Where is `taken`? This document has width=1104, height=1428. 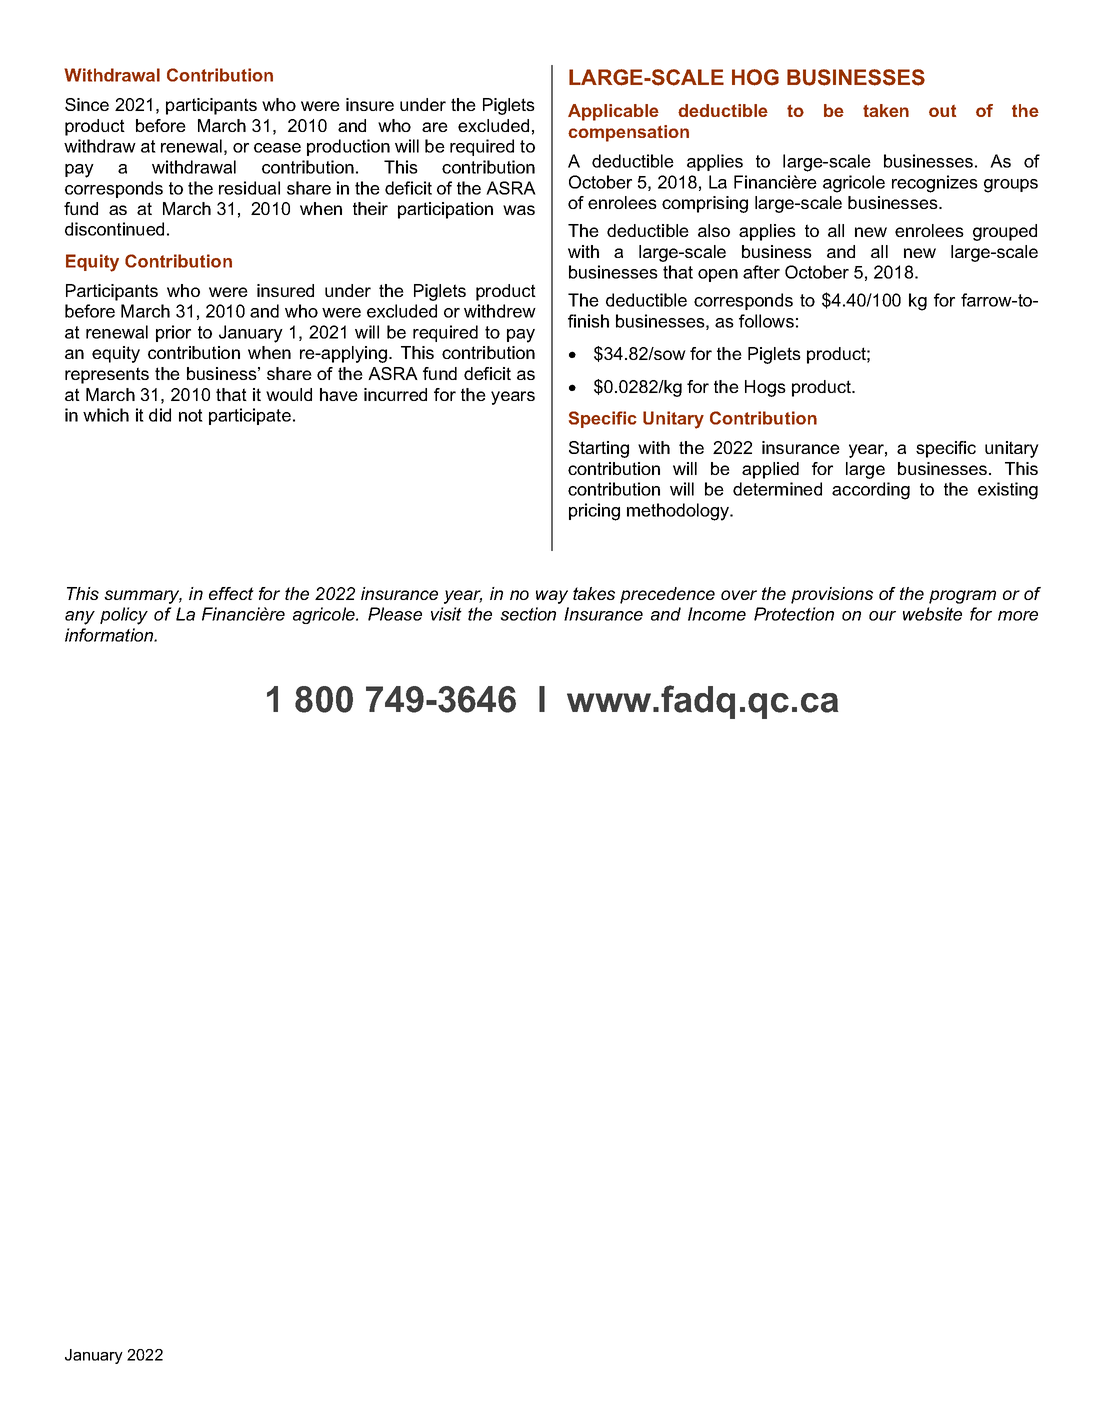
taken is located at coordinates (886, 110).
